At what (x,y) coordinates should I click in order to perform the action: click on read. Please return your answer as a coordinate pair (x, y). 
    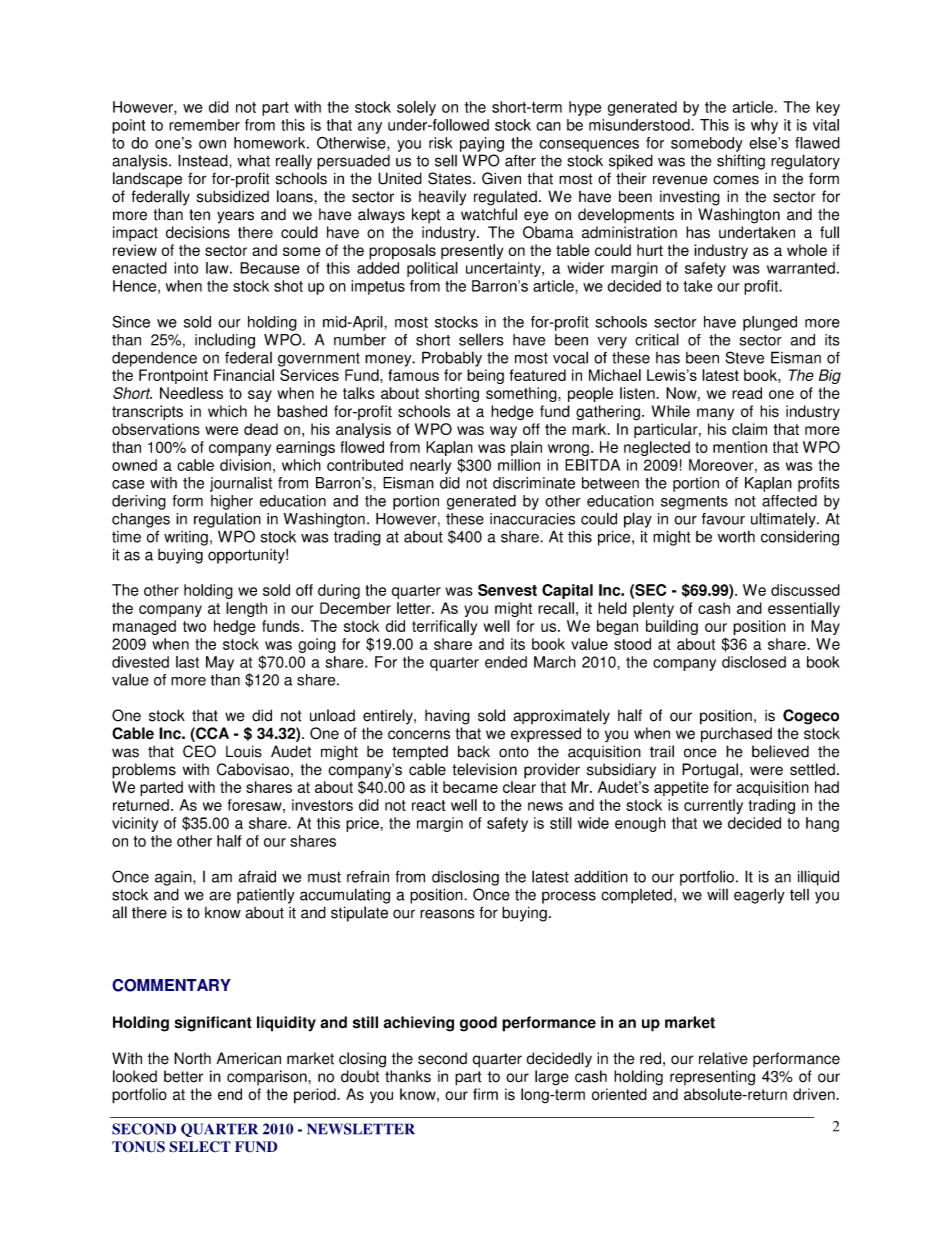
    Looking at the image, I should click on (747, 393).
